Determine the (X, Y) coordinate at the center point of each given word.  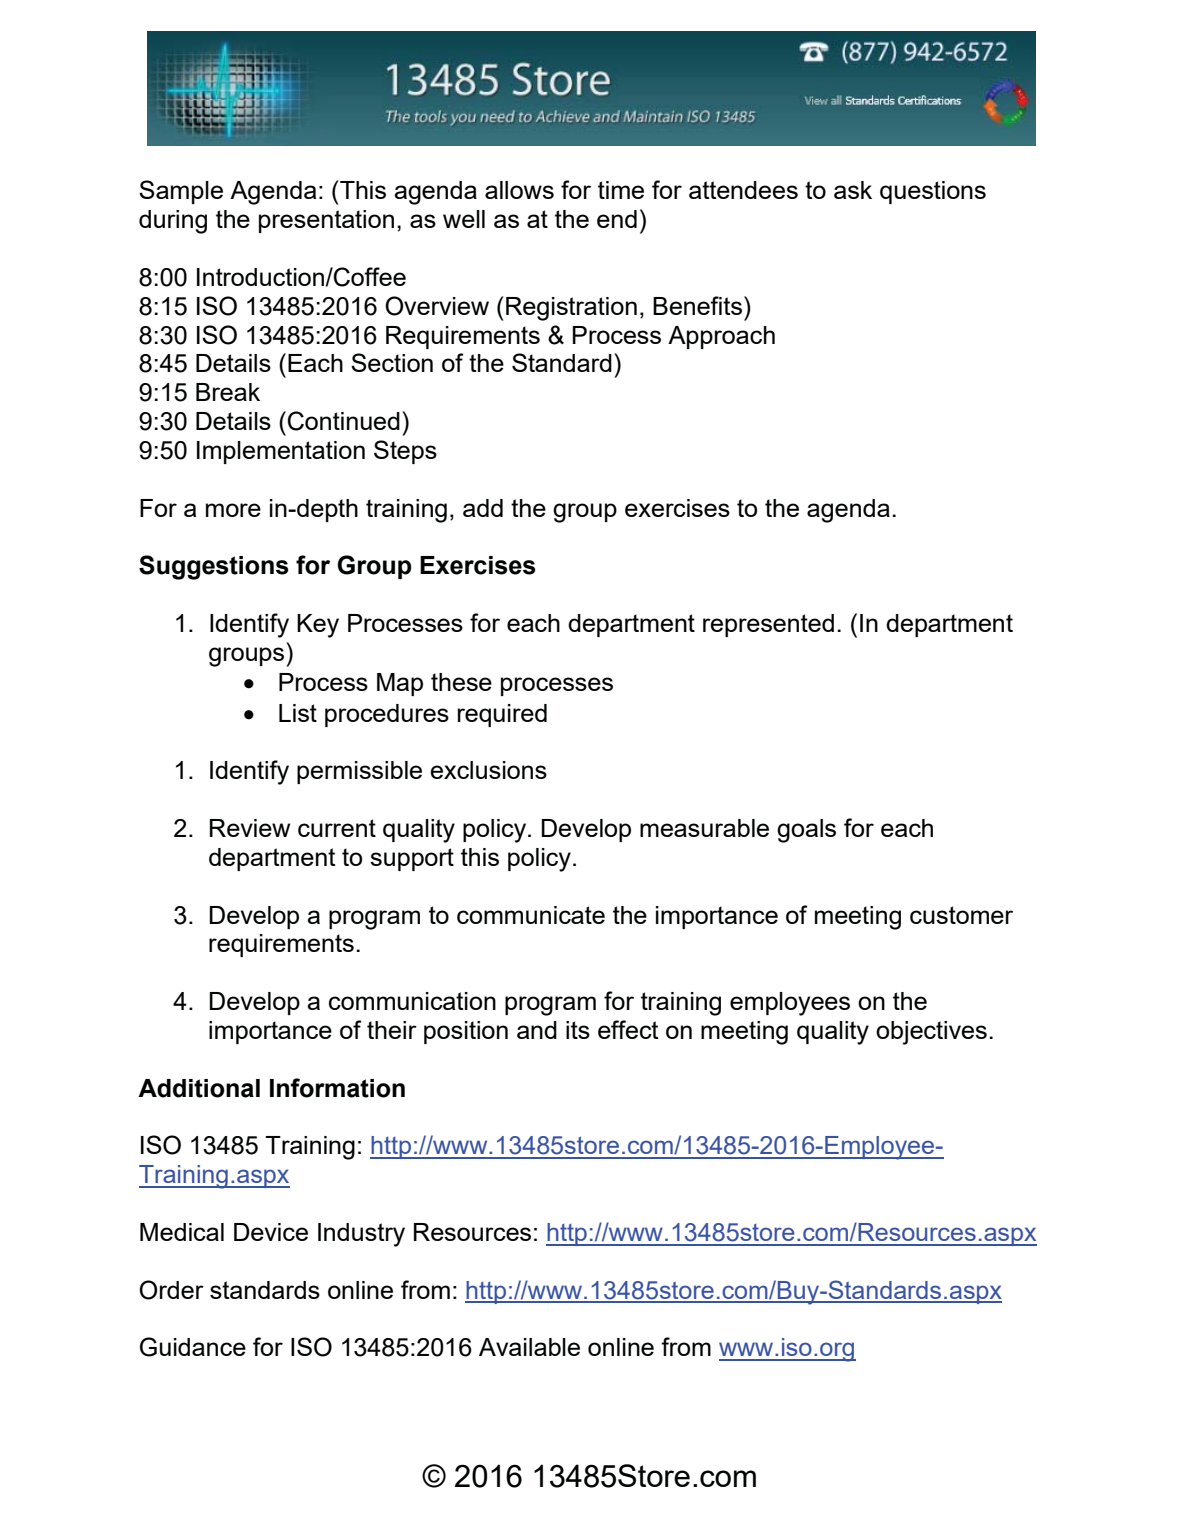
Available (529, 1347)
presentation (326, 221)
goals (806, 831)
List (298, 713)
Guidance (193, 1347)
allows (519, 190)
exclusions (488, 770)
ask (853, 190)
